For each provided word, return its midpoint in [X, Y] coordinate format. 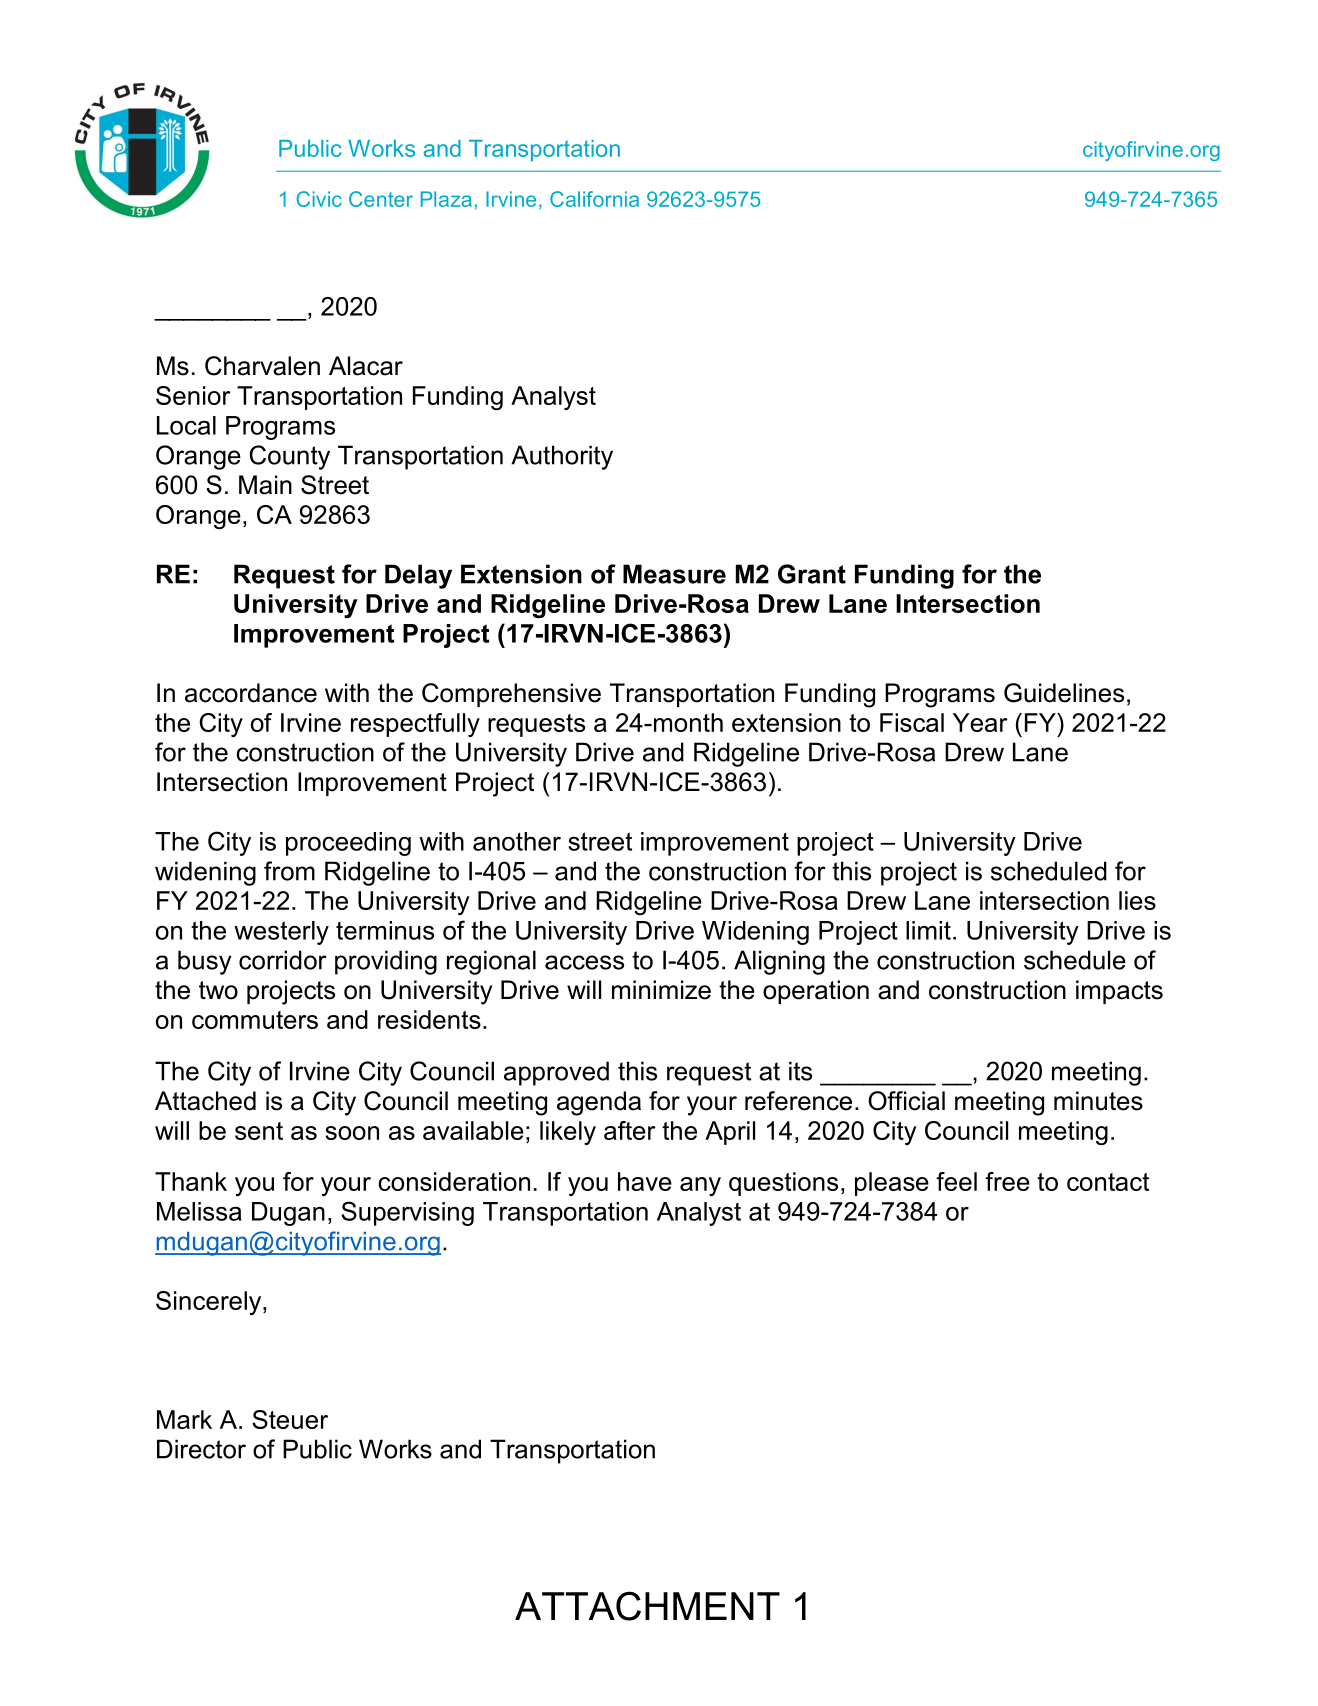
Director [201, 1449]
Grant [812, 574]
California [594, 199]
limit [928, 930]
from [289, 871]
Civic [319, 199]
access [584, 962]
